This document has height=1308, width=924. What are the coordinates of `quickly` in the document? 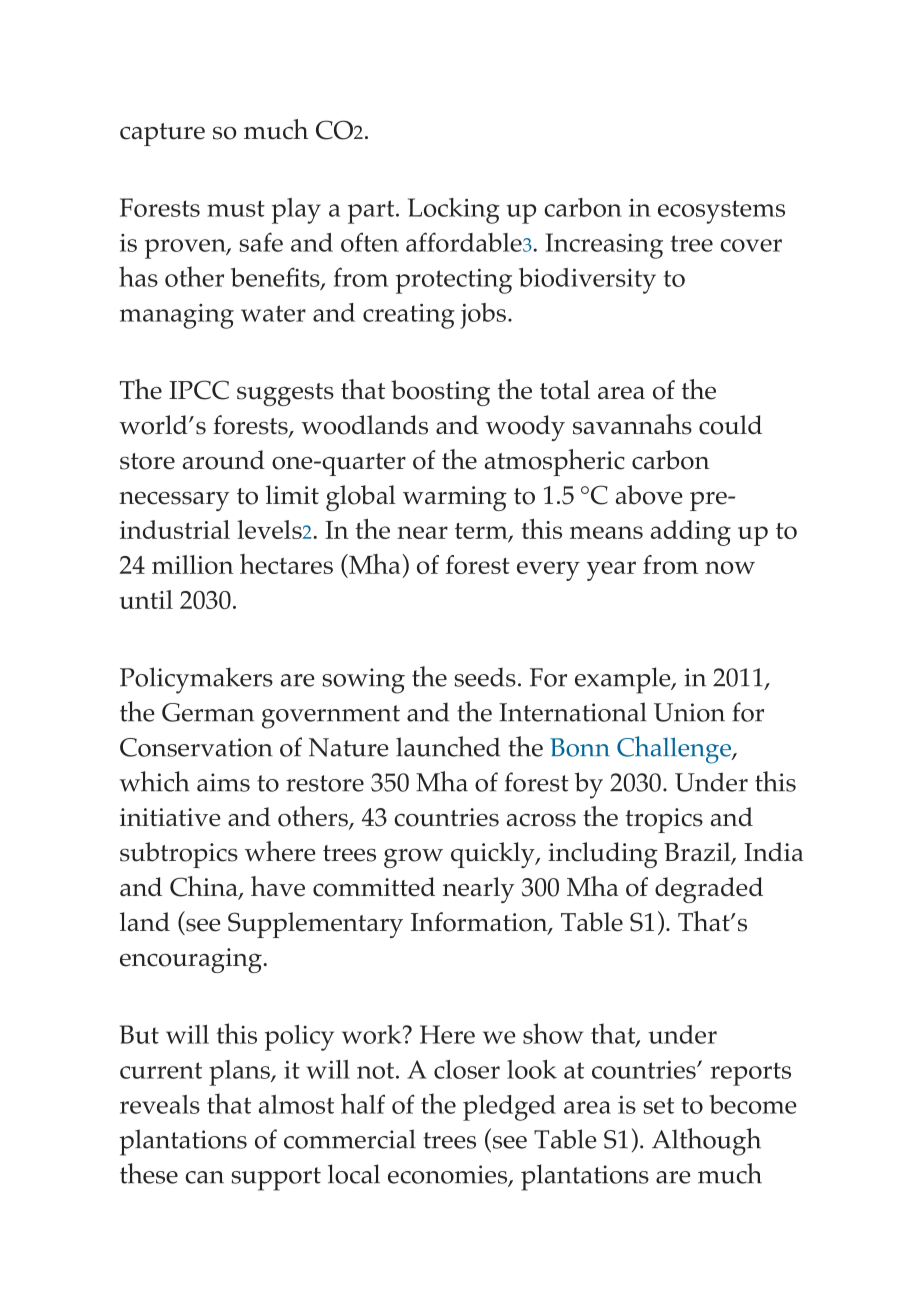 It's located at (494, 855).
